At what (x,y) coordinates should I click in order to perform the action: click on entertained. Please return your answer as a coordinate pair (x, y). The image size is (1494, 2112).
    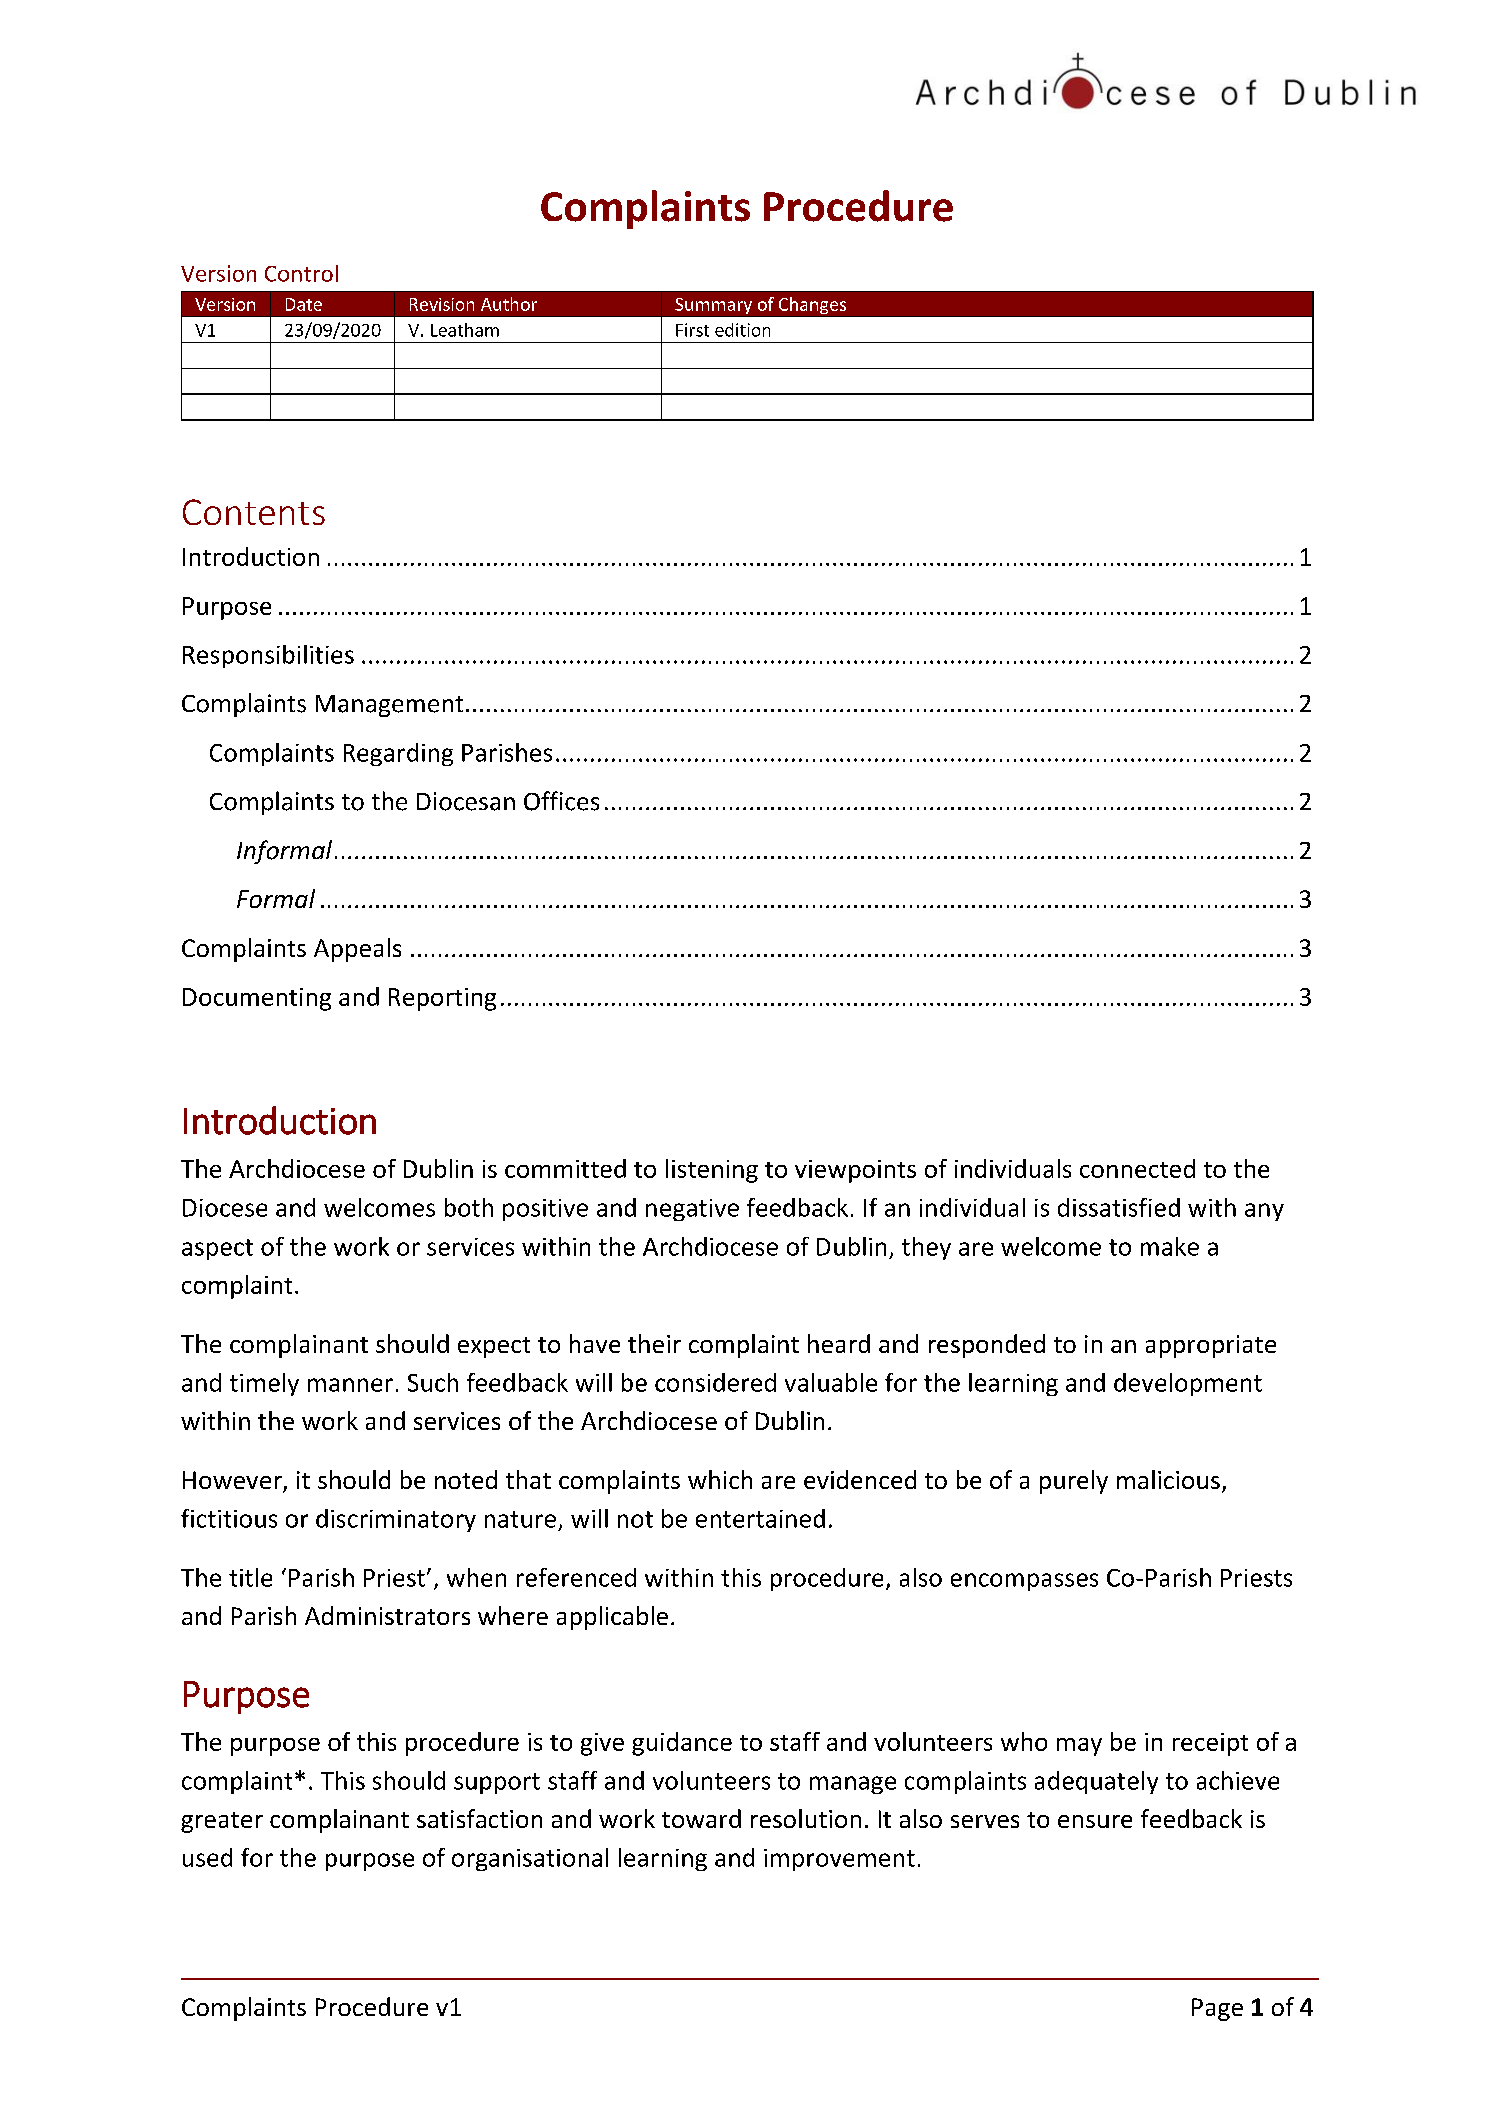
    Looking at the image, I should click on (760, 1518).
